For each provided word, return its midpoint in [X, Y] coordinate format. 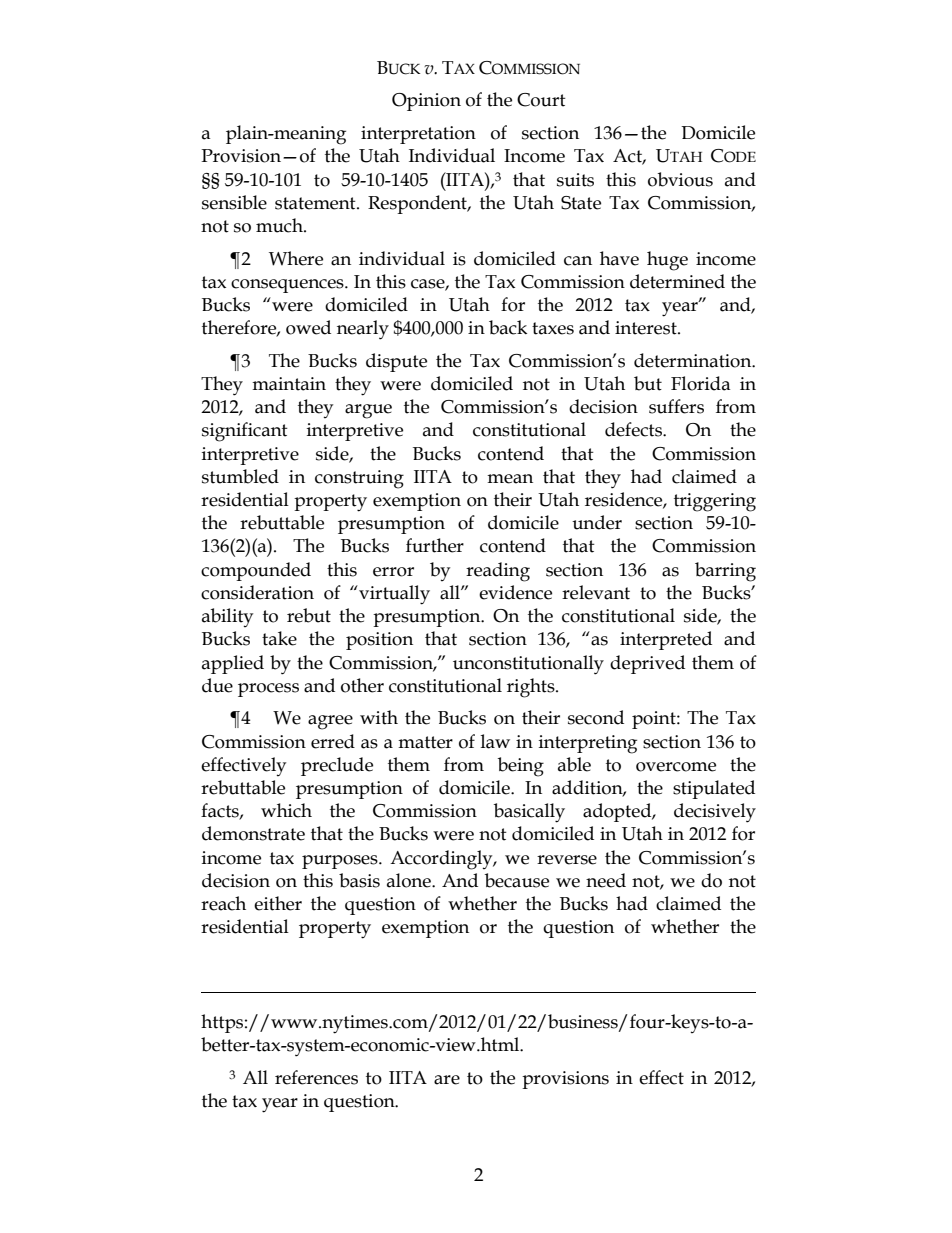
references [316, 1077]
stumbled [240, 476]
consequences [288, 286]
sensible [234, 202]
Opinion [426, 102]
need [606, 880]
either [278, 903]
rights [532, 688]
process [268, 690]
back [508, 327]
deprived [647, 664]
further [435, 545]
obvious [680, 179]
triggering [715, 502]
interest [647, 328]
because [517, 880]
